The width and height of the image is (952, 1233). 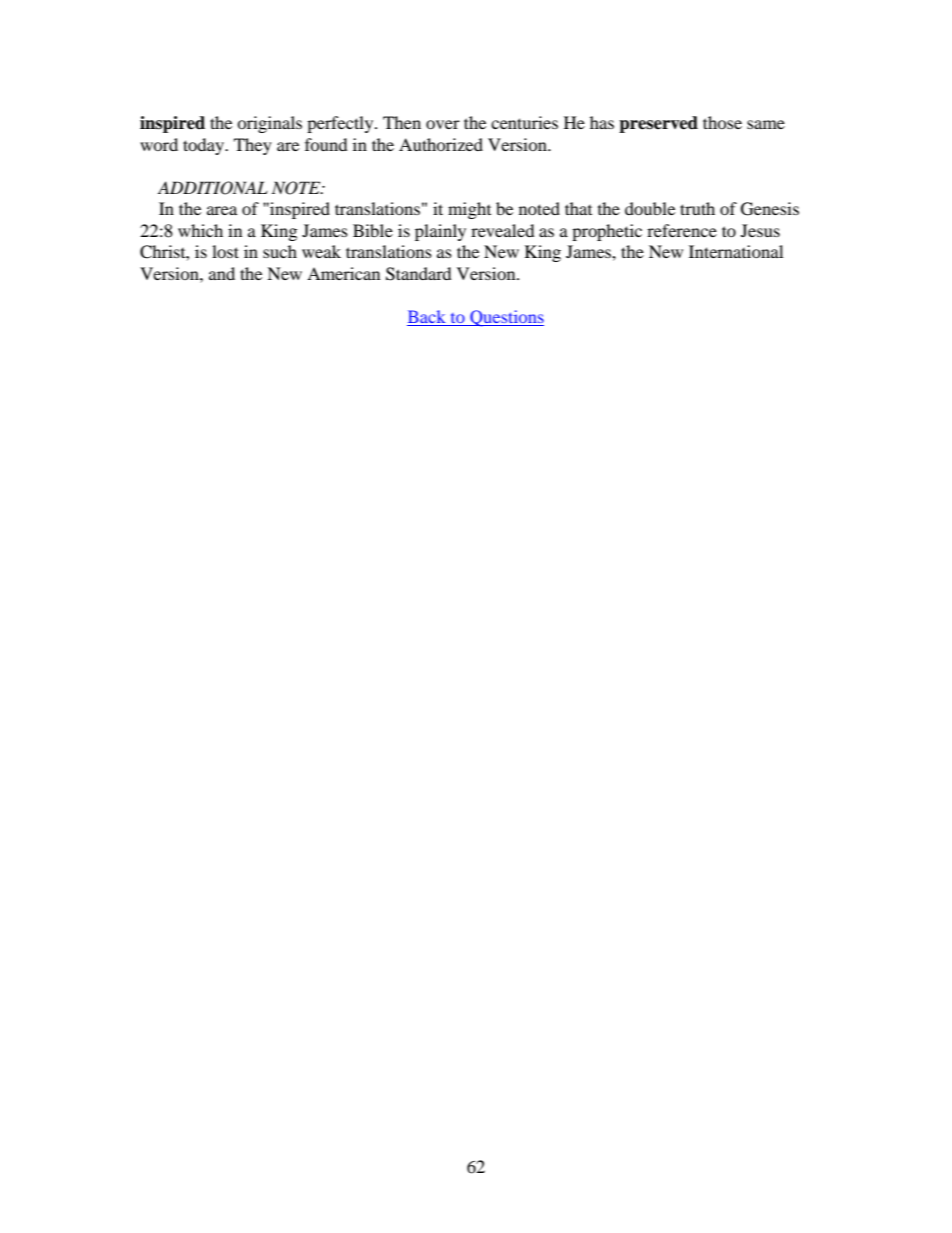 I want to click on might, so click(x=469, y=210).
